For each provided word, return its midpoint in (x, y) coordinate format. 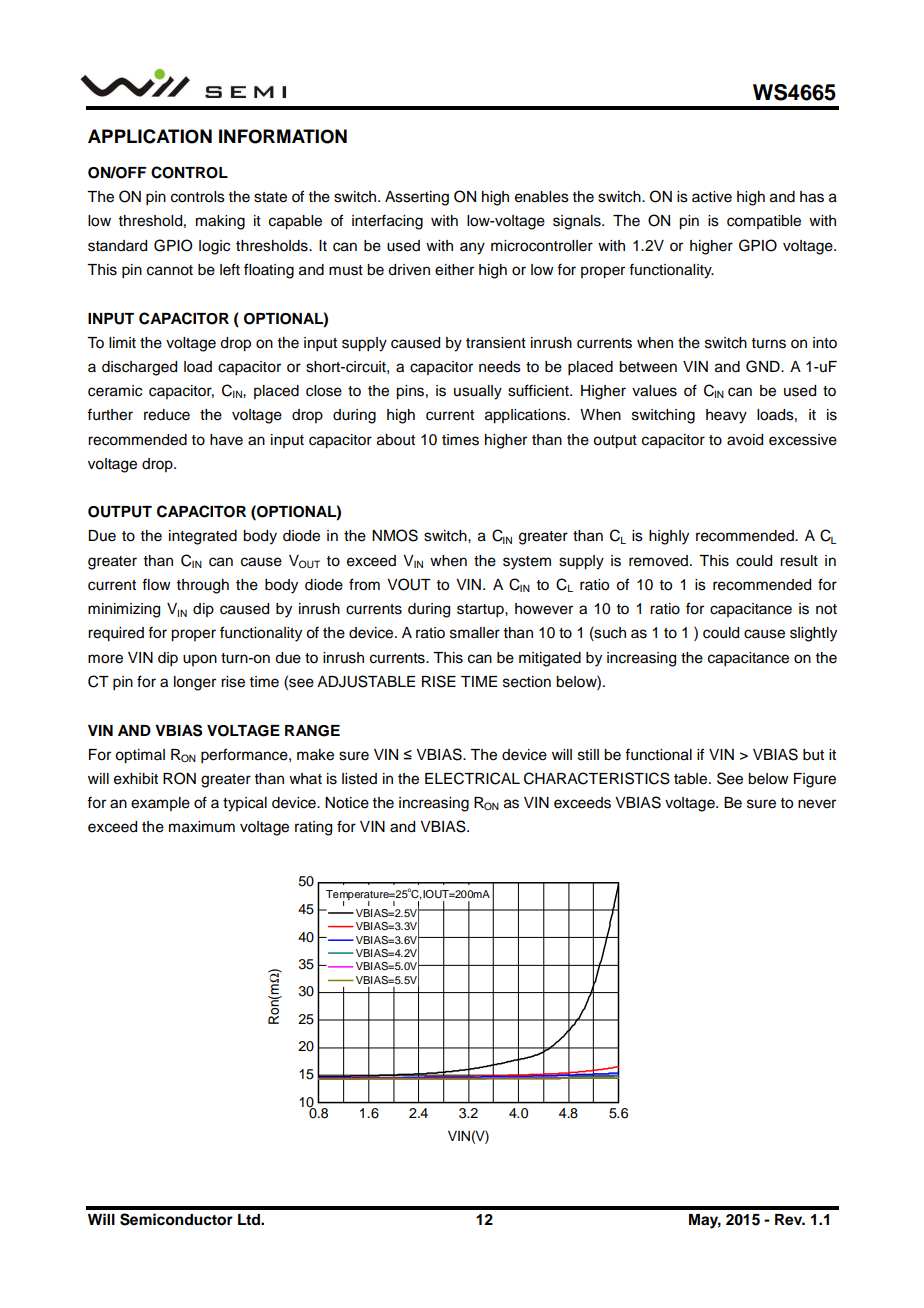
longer (195, 683)
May (705, 1221)
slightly (813, 634)
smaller (475, 633)
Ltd (250, 1220)
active (712, 197)
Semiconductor (176, 1219)
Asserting (417, 198)
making (220, 222)
